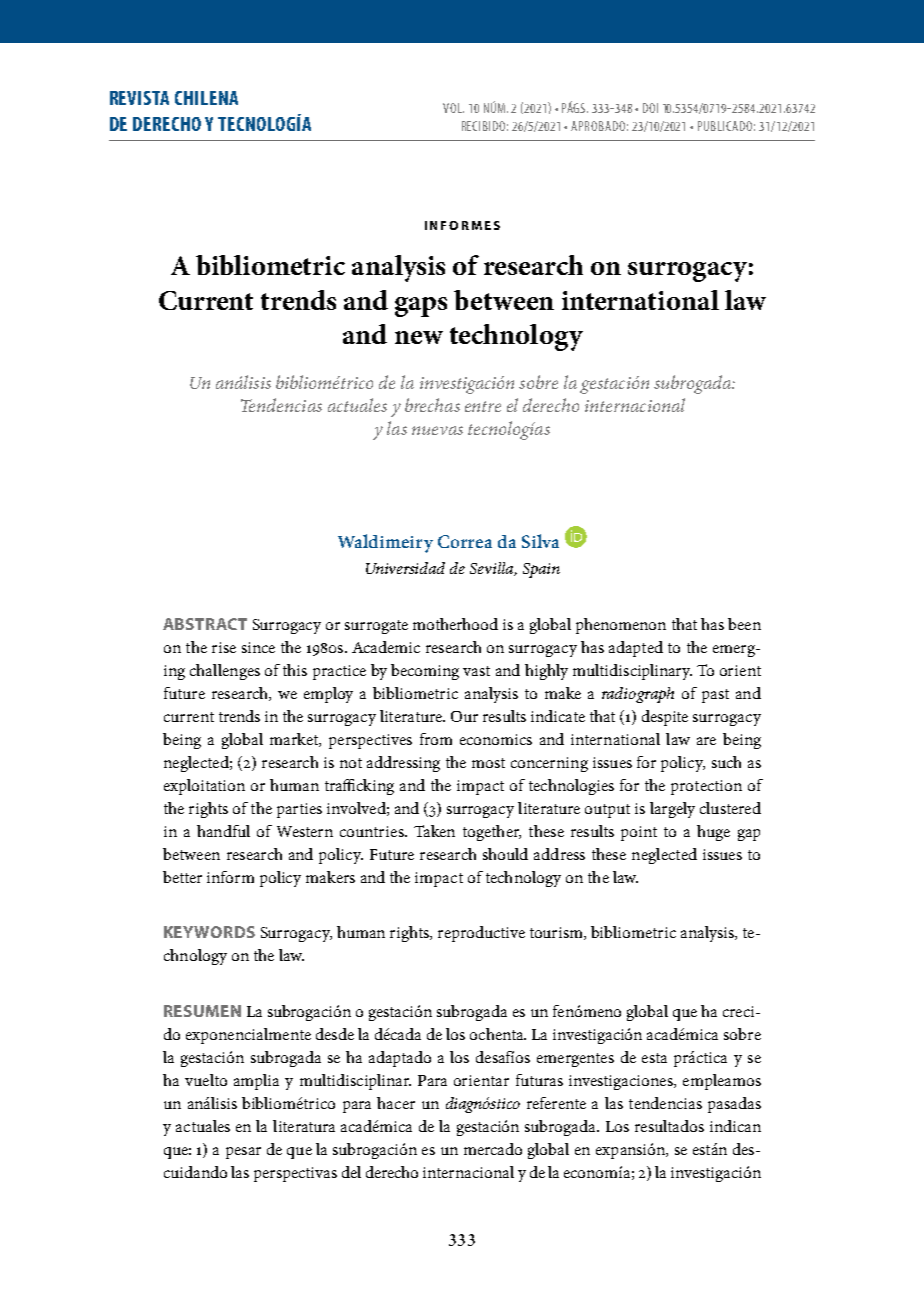 The image size is (924, 1305). I want to click on ABSTRACT, so click(205, 624).
